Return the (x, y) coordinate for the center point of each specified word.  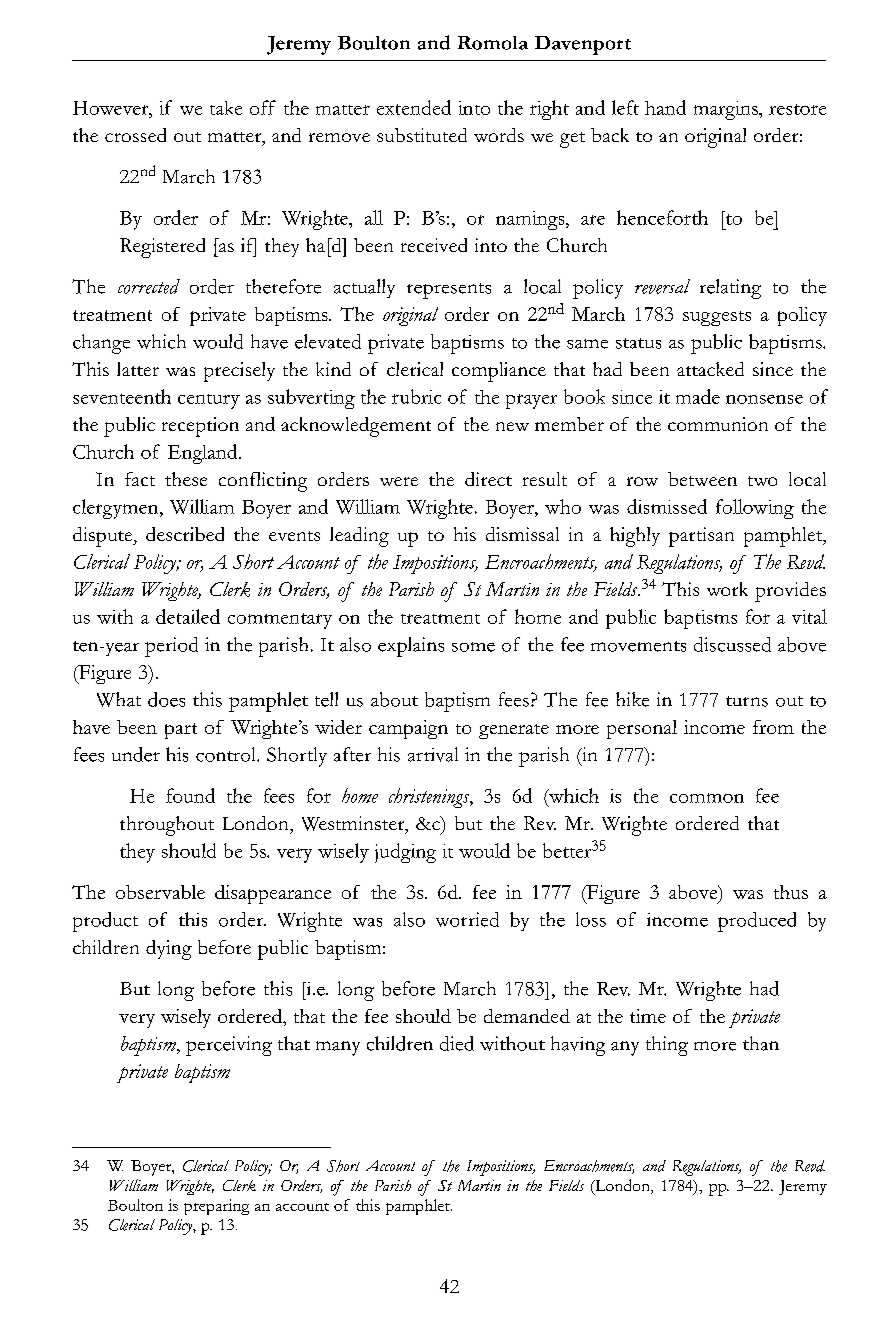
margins (727, 110)
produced (757, 922)
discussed (732, 644)
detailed (188, 616)
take (226, 108)
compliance (499, 372)
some (473, 647)
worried (467, 919)
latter (138, 369)
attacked (710, 369)
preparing (216, 1207)
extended (414, 107)
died (457, 1043)
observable (160, 892)
